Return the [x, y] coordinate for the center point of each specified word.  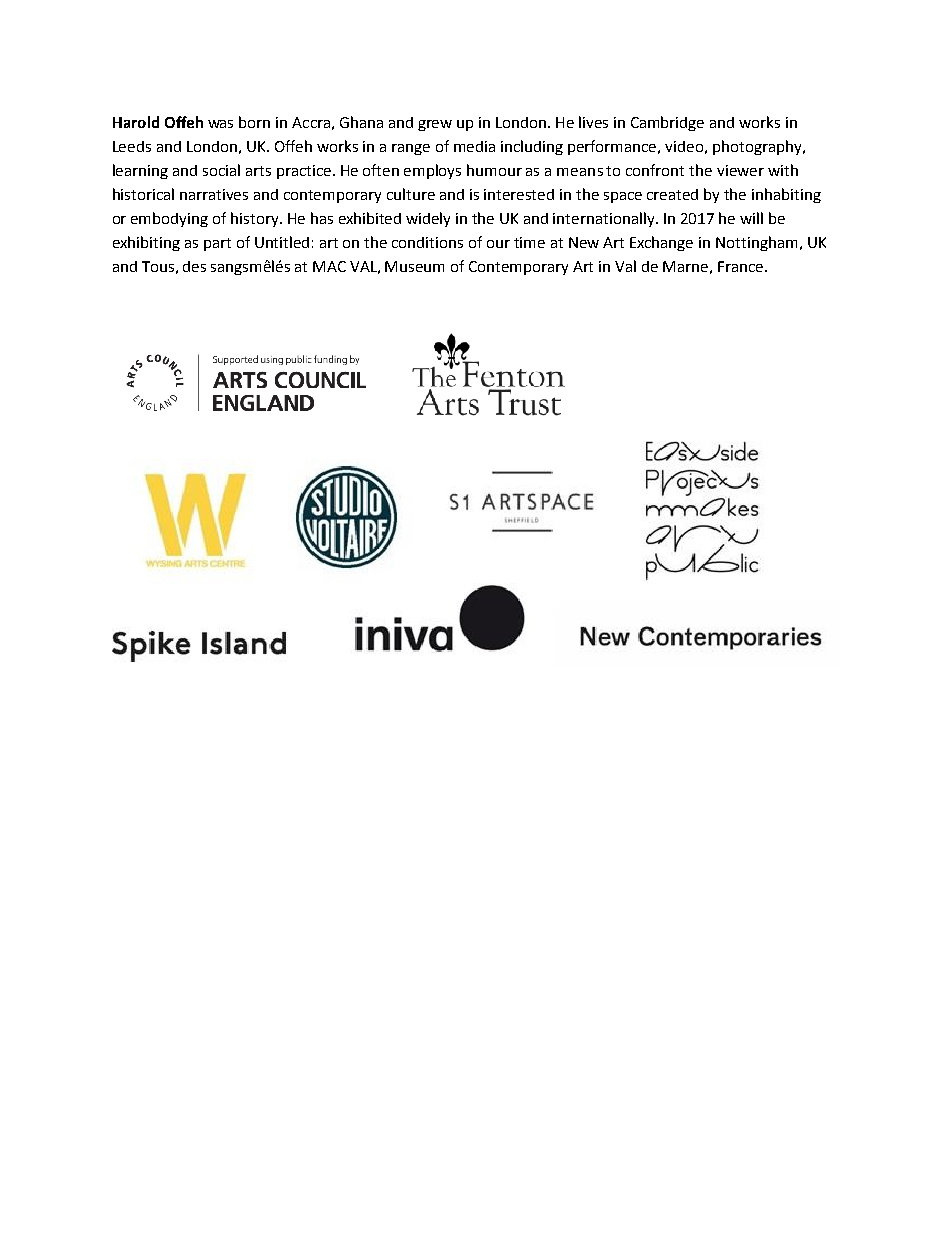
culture [411, 194]
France [742, 266]
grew [435, 125]
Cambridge [667, 123]
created [672, 194]
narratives [214, 194]
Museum [414, 266]
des [194, 266]
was [220, 124]
